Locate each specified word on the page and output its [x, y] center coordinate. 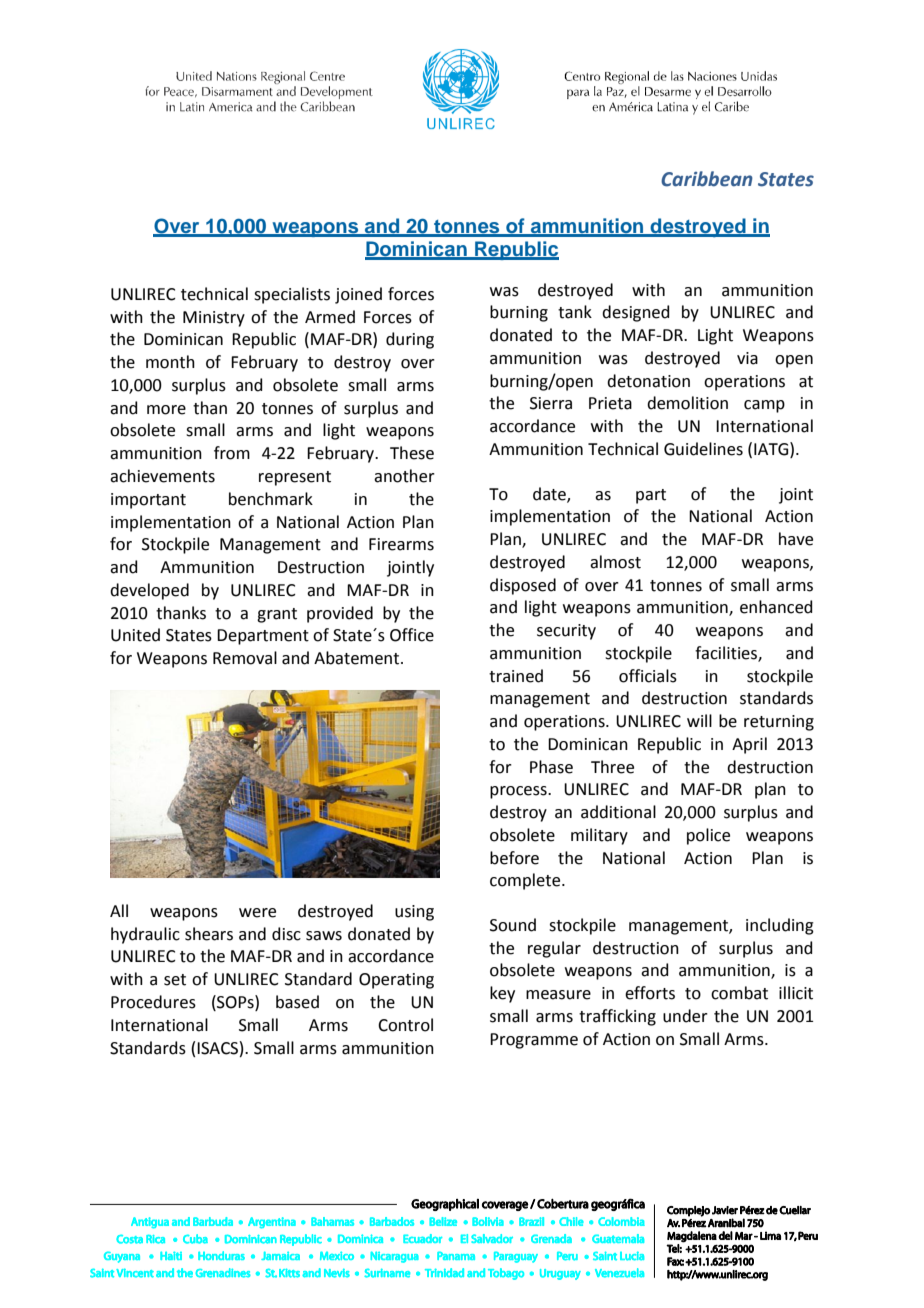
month [170, 362]
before [514, 858]
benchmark [271, 499]
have [796, 539]
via [747, 358]
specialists [292, 295]
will [699, 720]
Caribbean [707, 179]
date [550, 494]
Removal [245, 658]
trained [516, 676]
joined [358, 295]
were [257, 913]
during [410, 340]
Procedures [153, 1002]
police [708, 836]
